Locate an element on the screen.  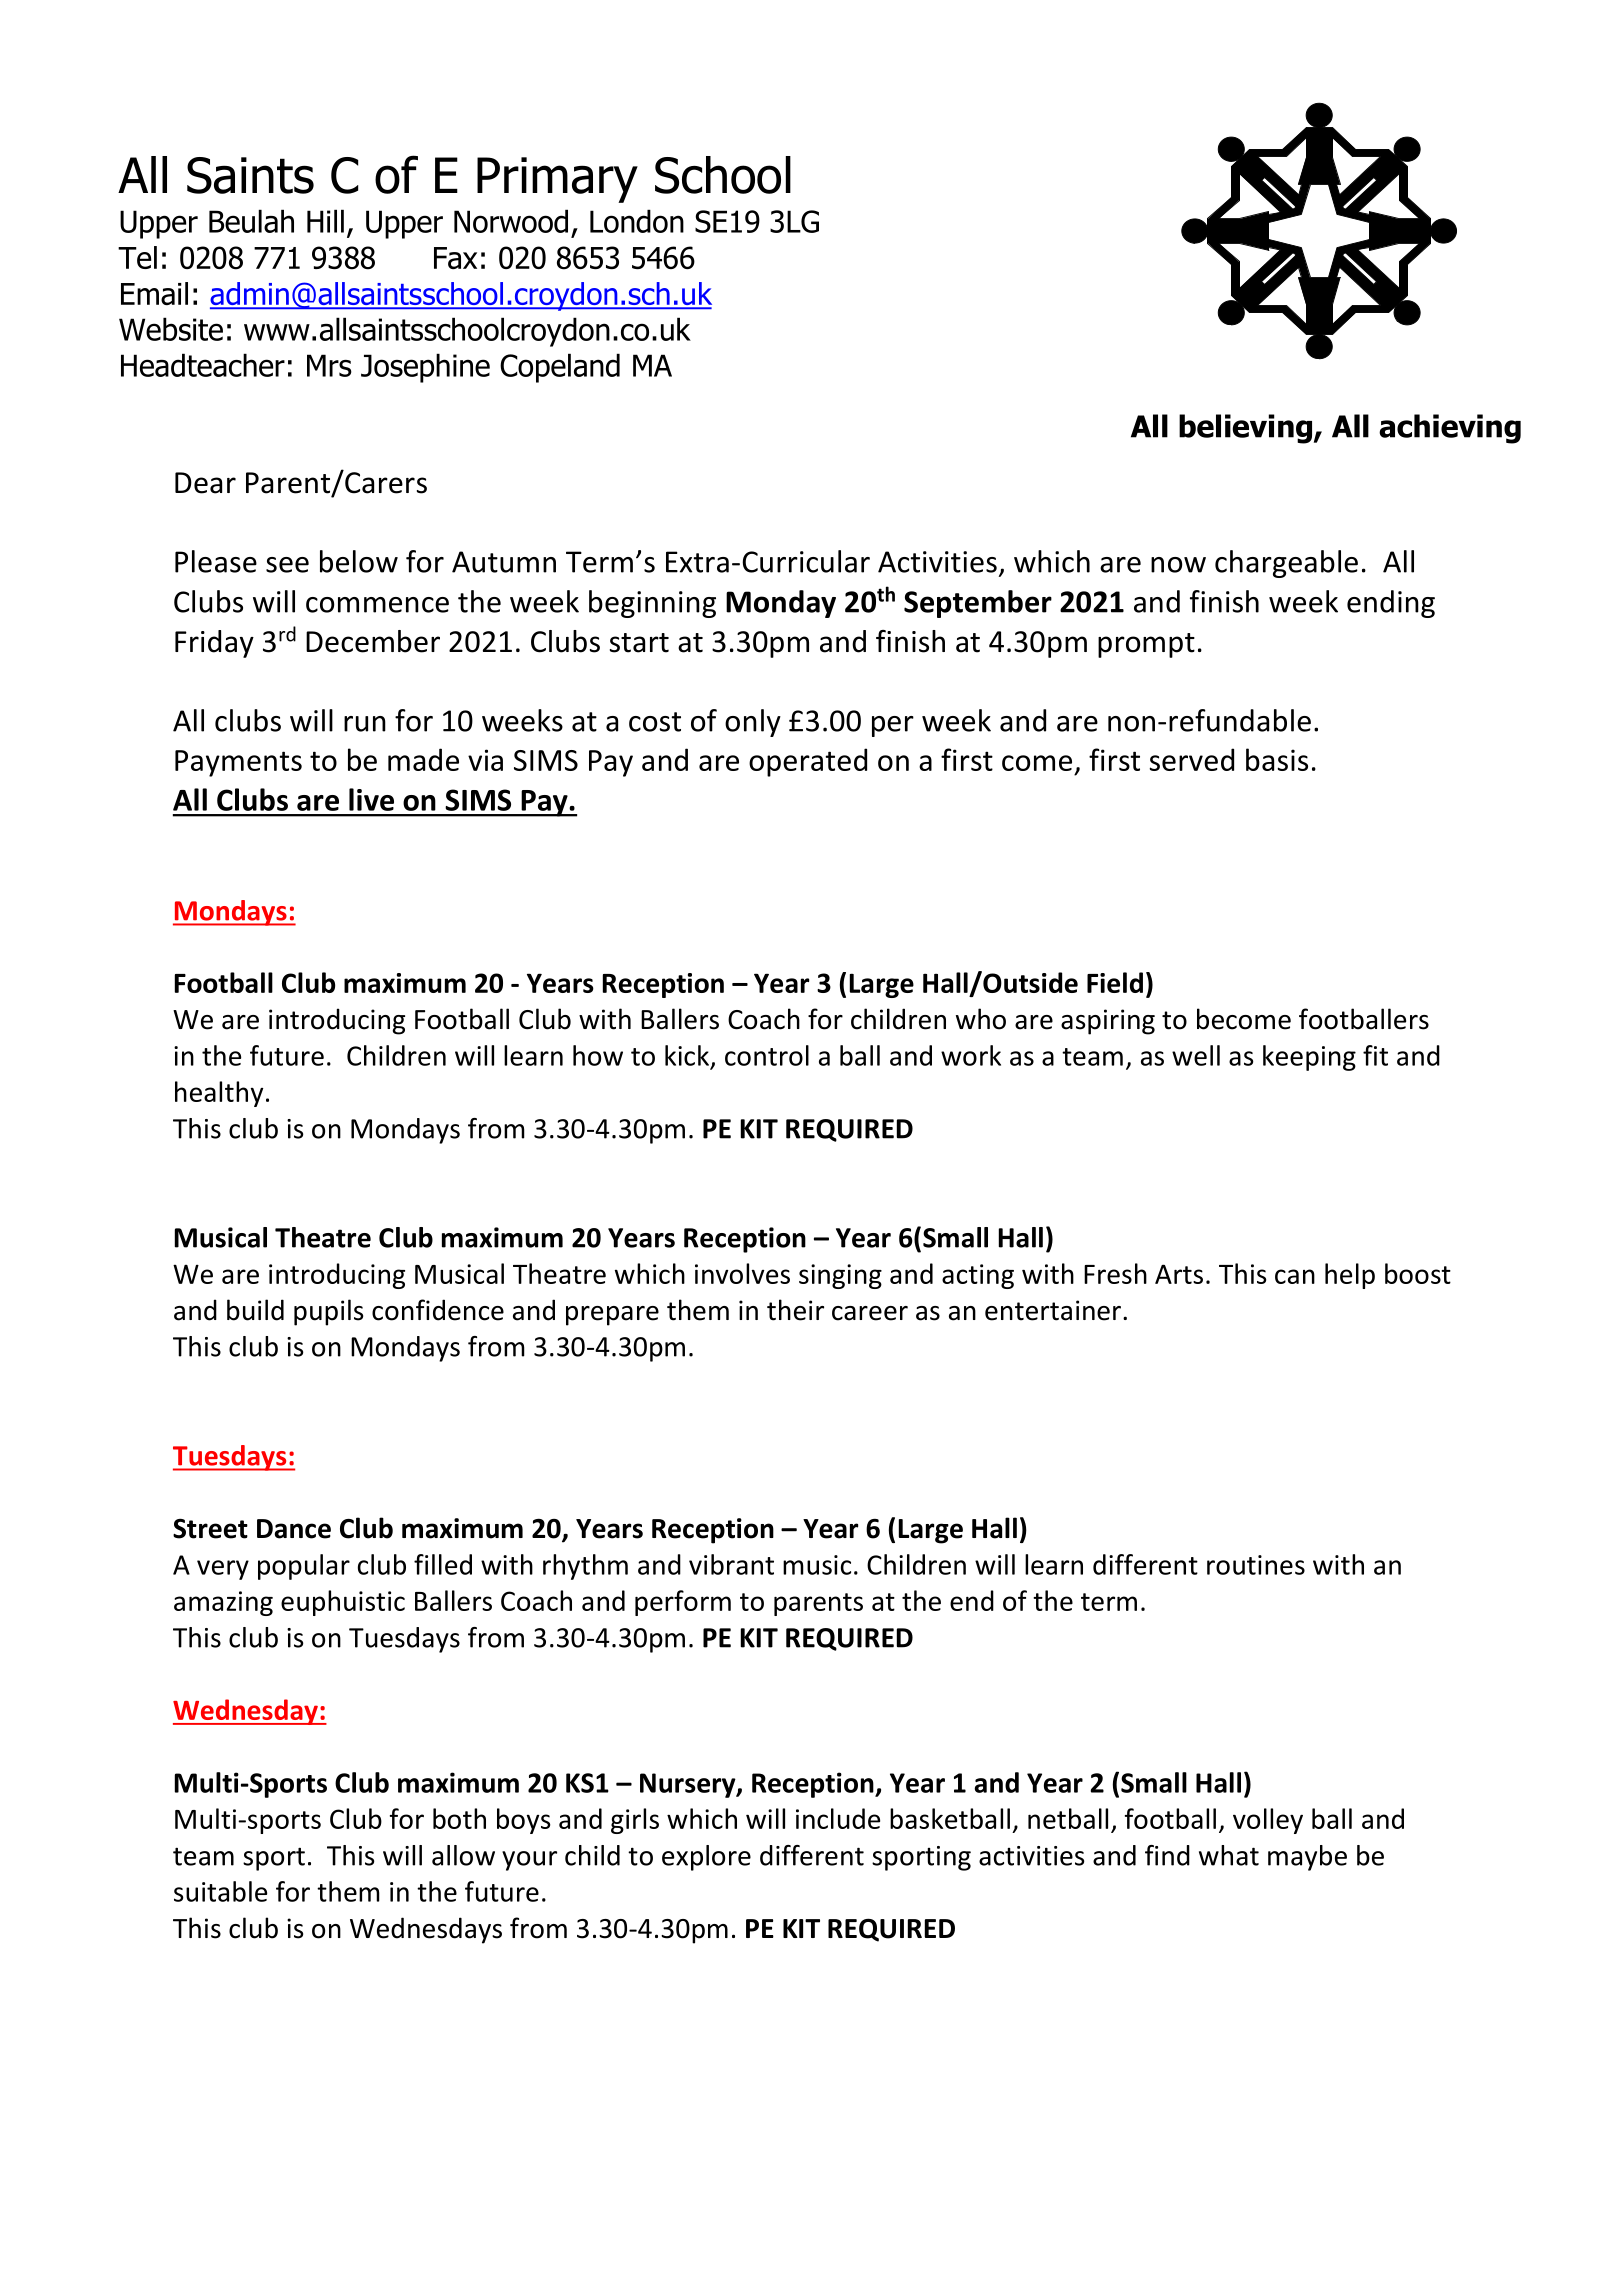
suitable is located at coordinates (220, 1891).
